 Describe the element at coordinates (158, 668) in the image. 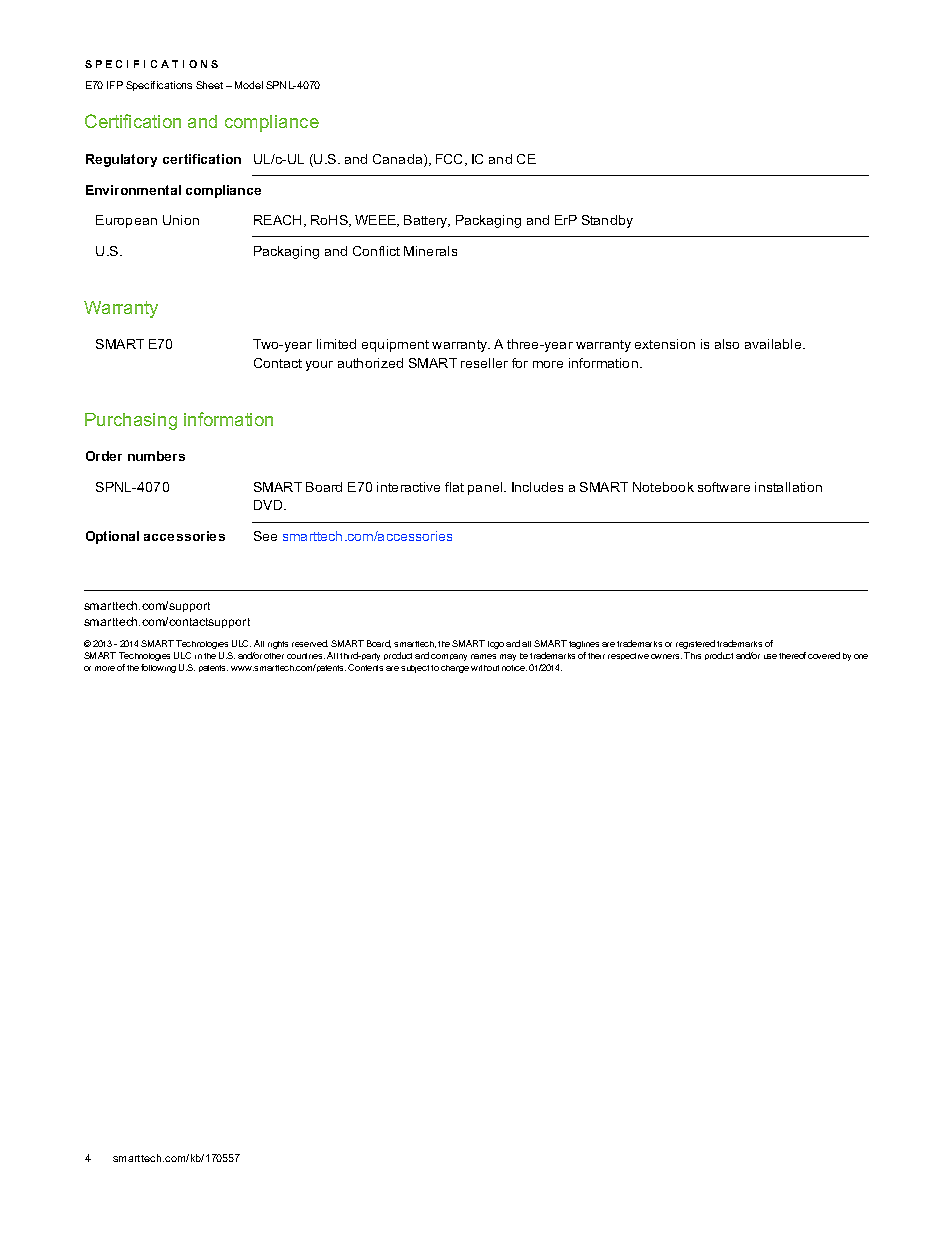

I see `following` at that location.
